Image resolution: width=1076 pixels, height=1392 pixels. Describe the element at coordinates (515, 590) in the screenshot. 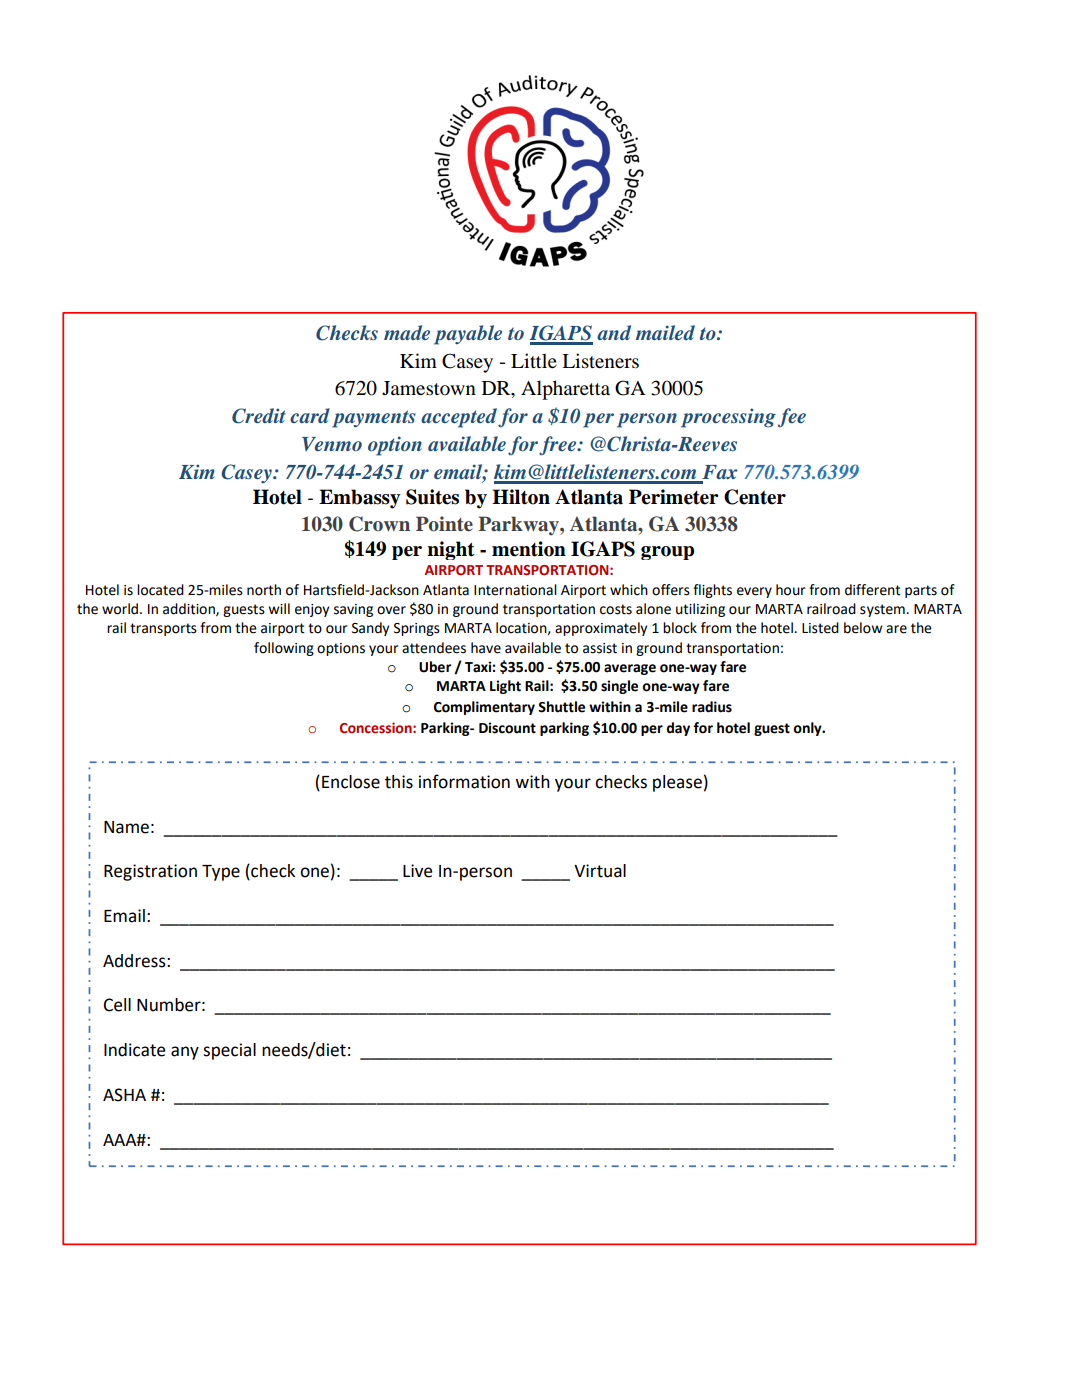

I see `International` at that location.
